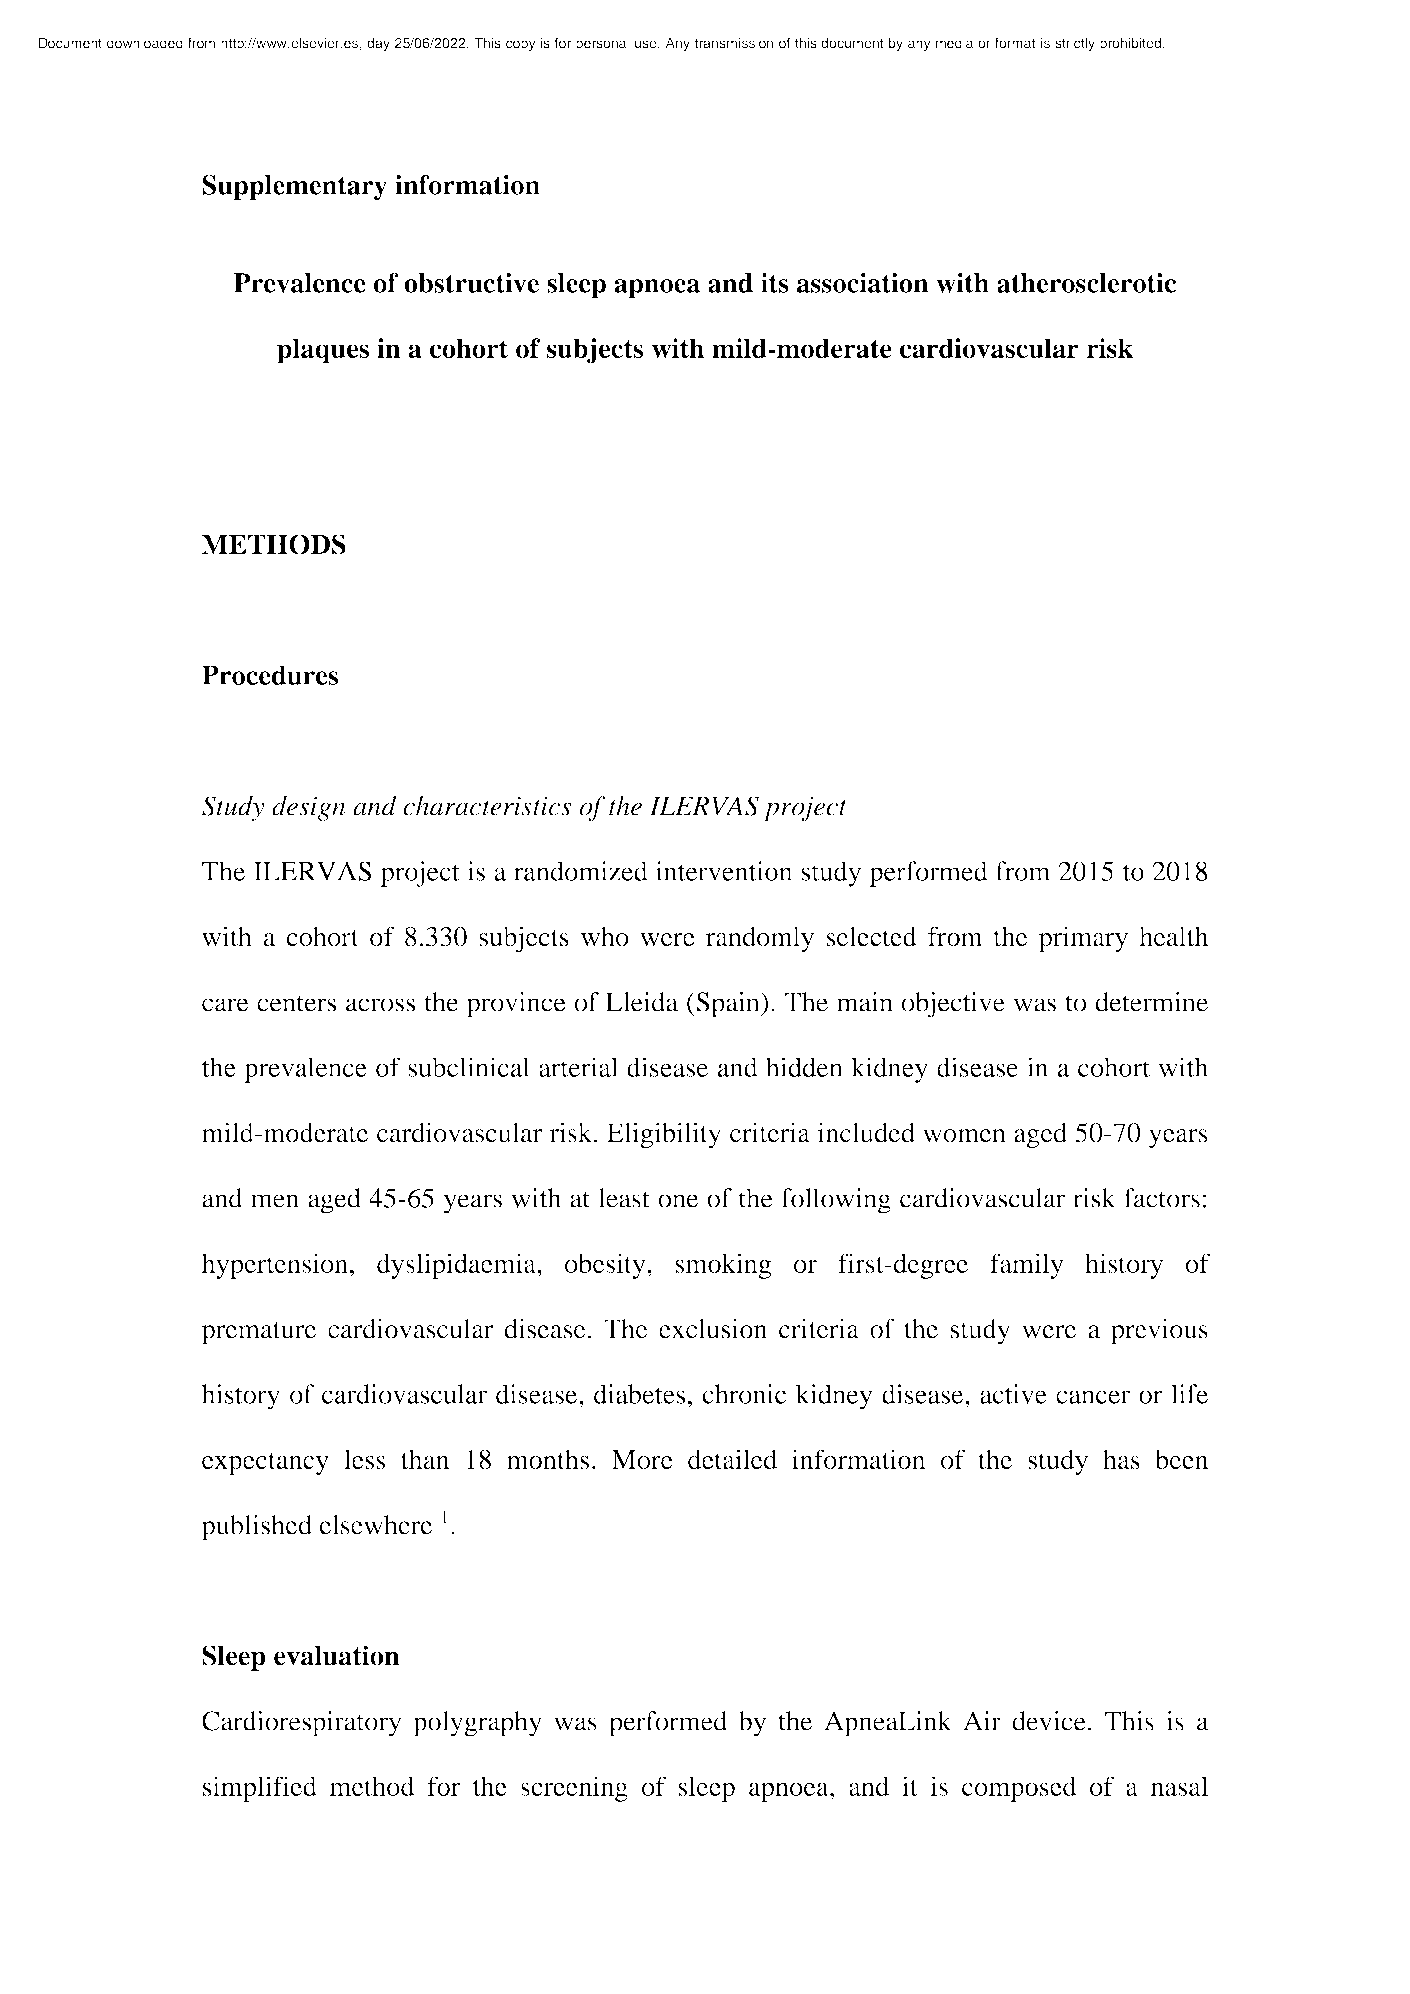 The image size is (1410, 1994). What do you see at coordinates (296, 1003) in the screenshot?
I see `centers` at bounding box center [296, 1003].
